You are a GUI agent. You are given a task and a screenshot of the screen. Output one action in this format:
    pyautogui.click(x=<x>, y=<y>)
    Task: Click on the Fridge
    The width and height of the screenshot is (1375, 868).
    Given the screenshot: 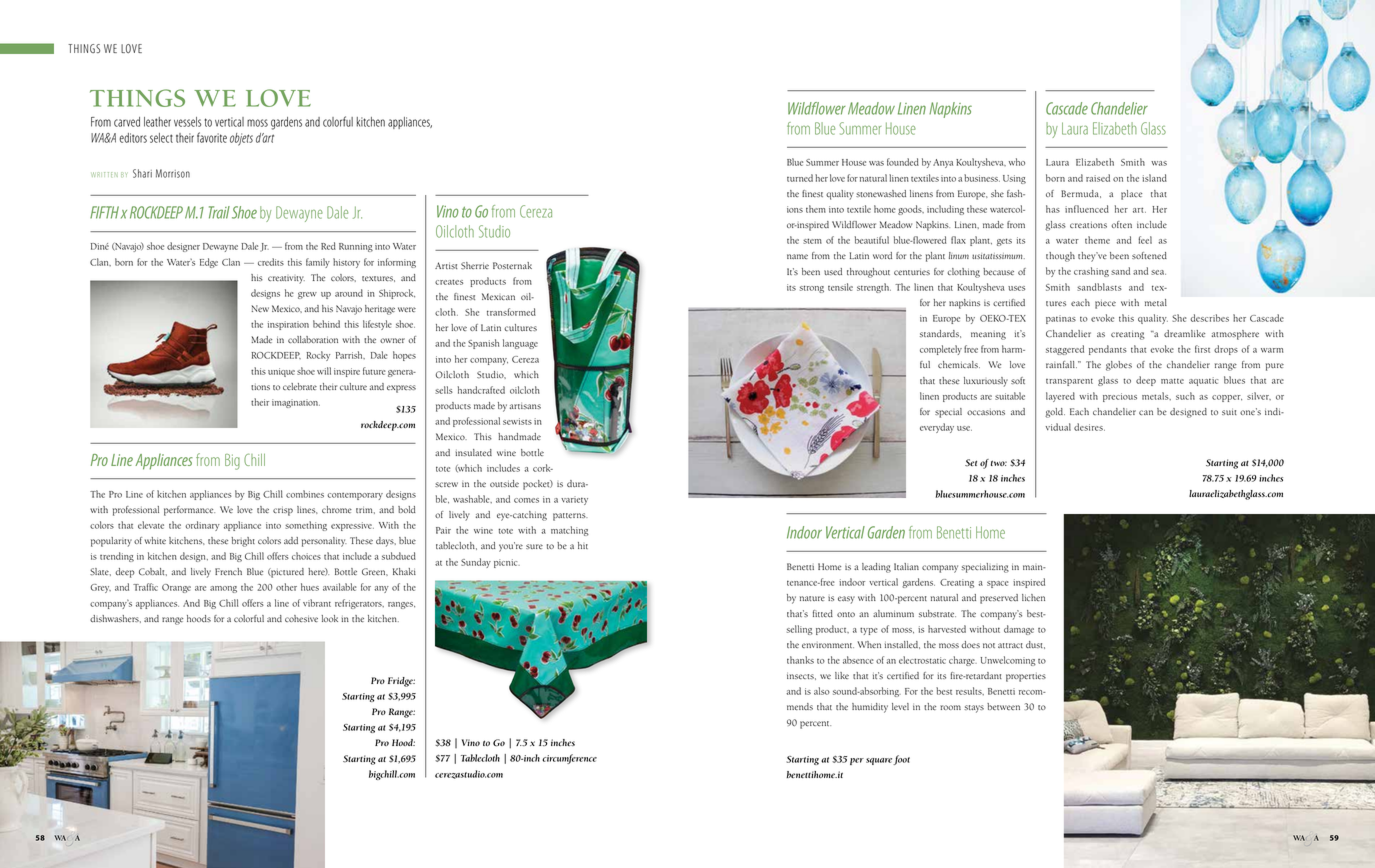 What is the action you would take?
    pyautogui.click(x=401, y=682)
